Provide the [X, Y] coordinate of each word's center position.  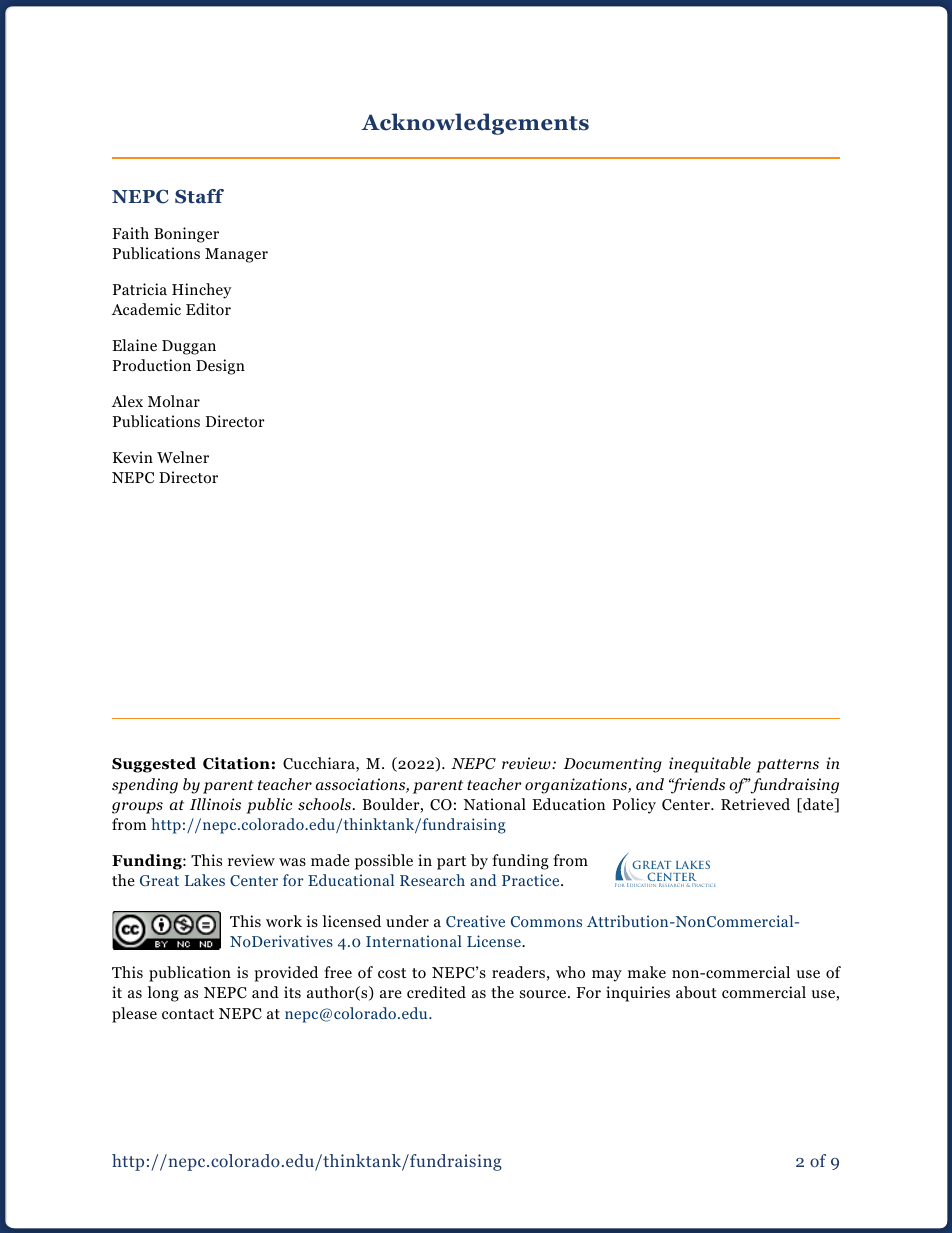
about [696, 992]
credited [436, 992]
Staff [199, 196]
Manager [236, 255]
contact [188, 1014]
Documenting [612, 765]
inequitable [710, 765]
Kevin [133, 457]
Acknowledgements [475, 124]
